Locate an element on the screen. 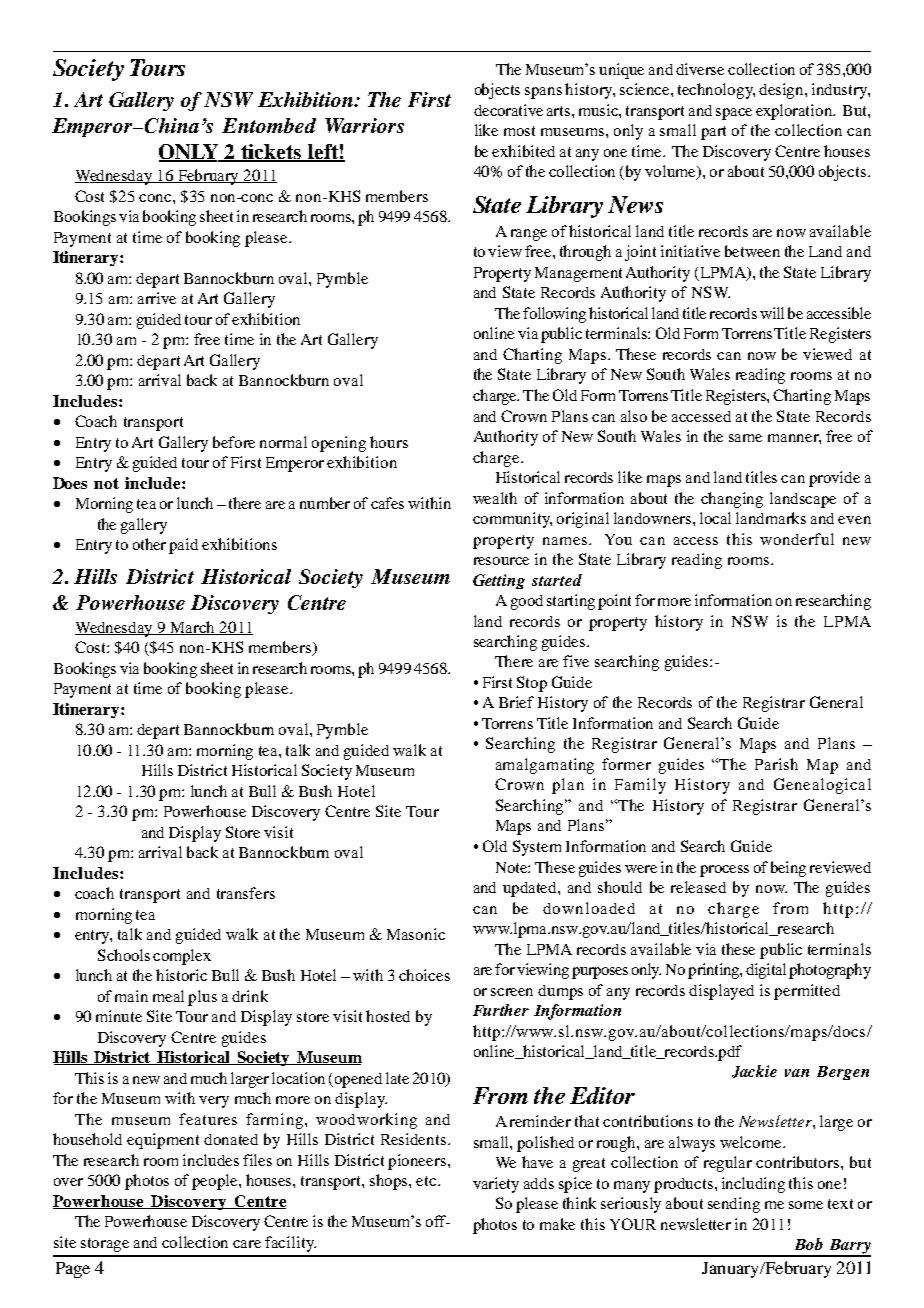 This screenshot has height=1308, width=924. Entombed is located at coordinates (269, 125).
